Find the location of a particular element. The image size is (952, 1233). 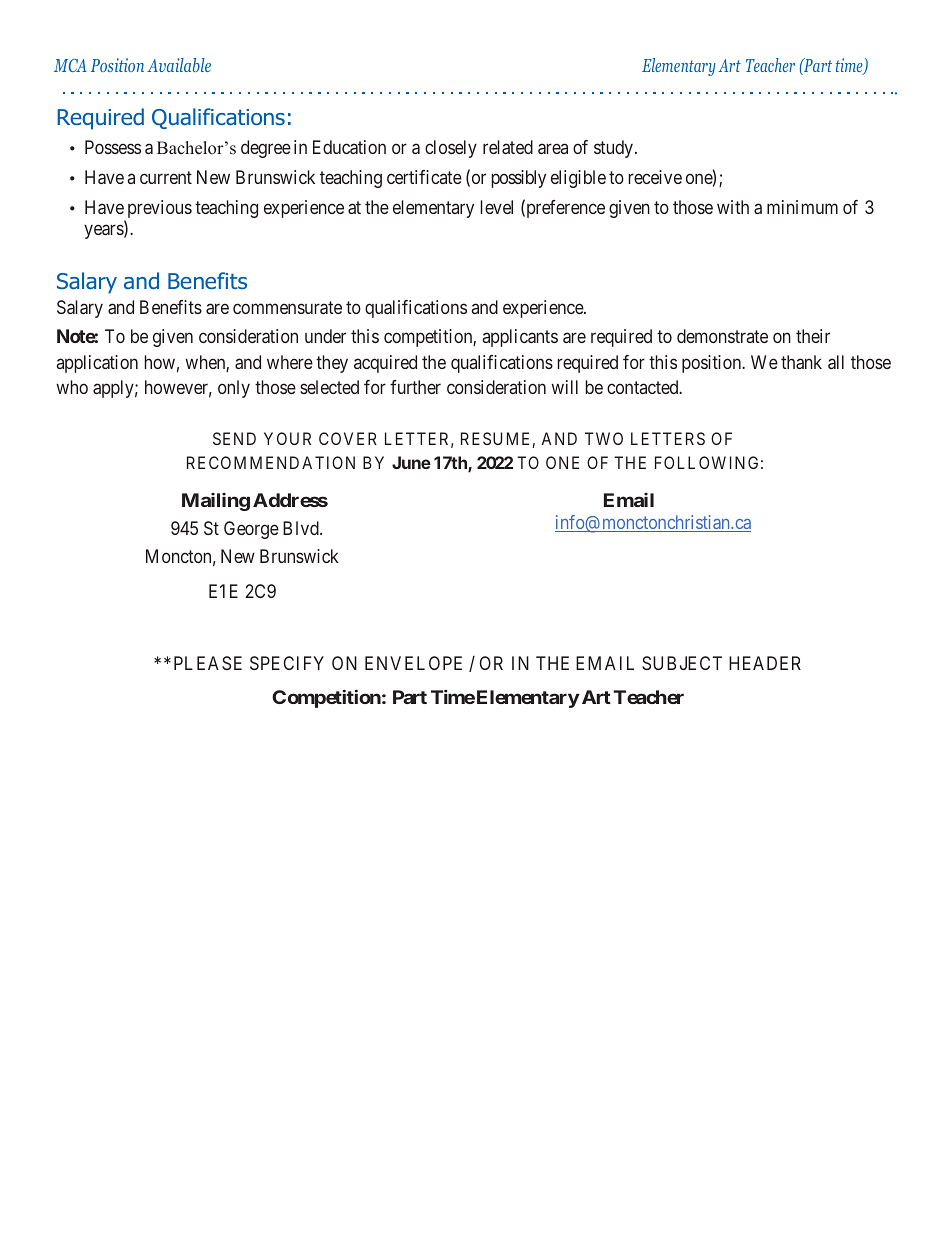

HEADER is located at coordinates (765, 663).
